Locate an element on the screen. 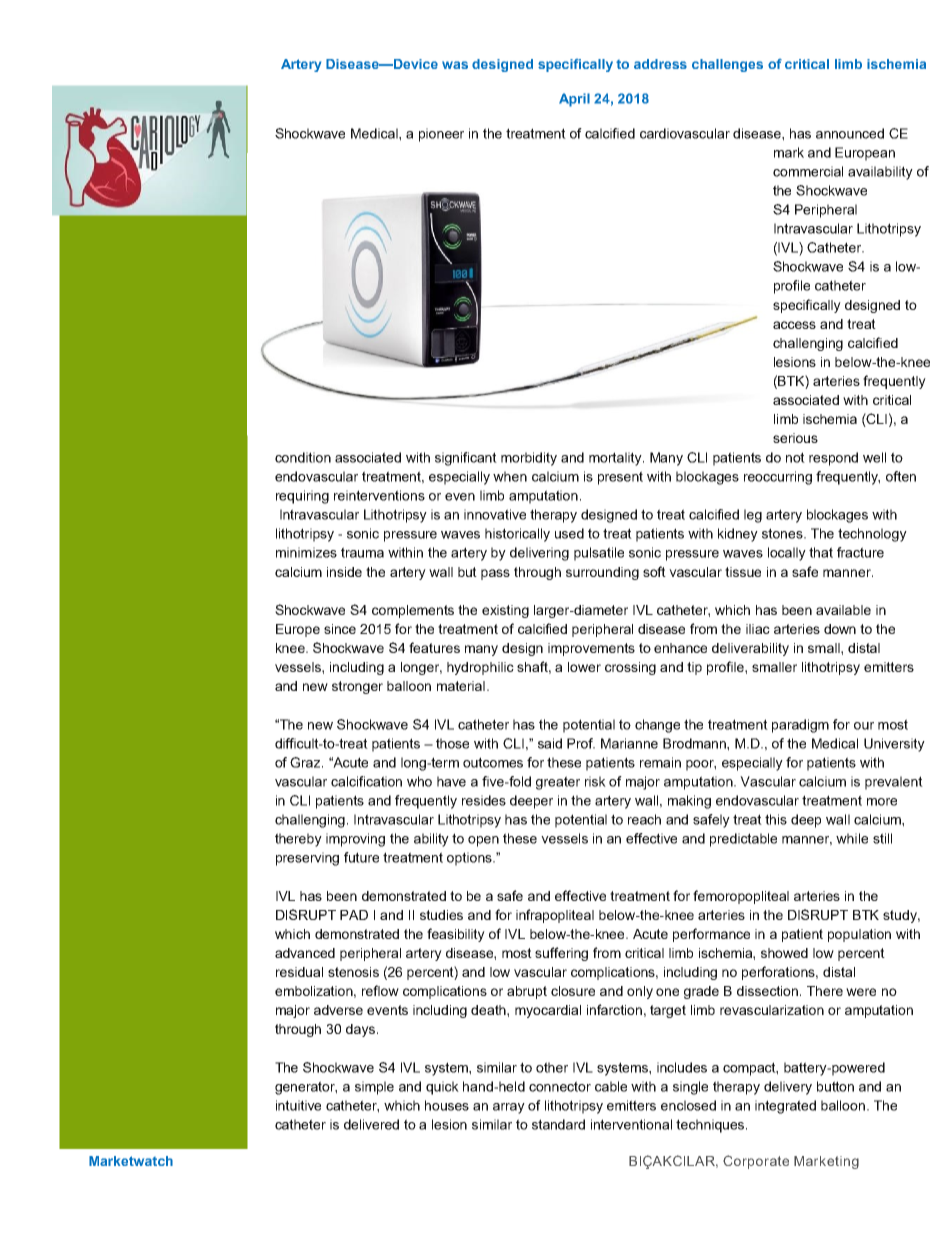  calcification is located at coordinates (366, 781).
